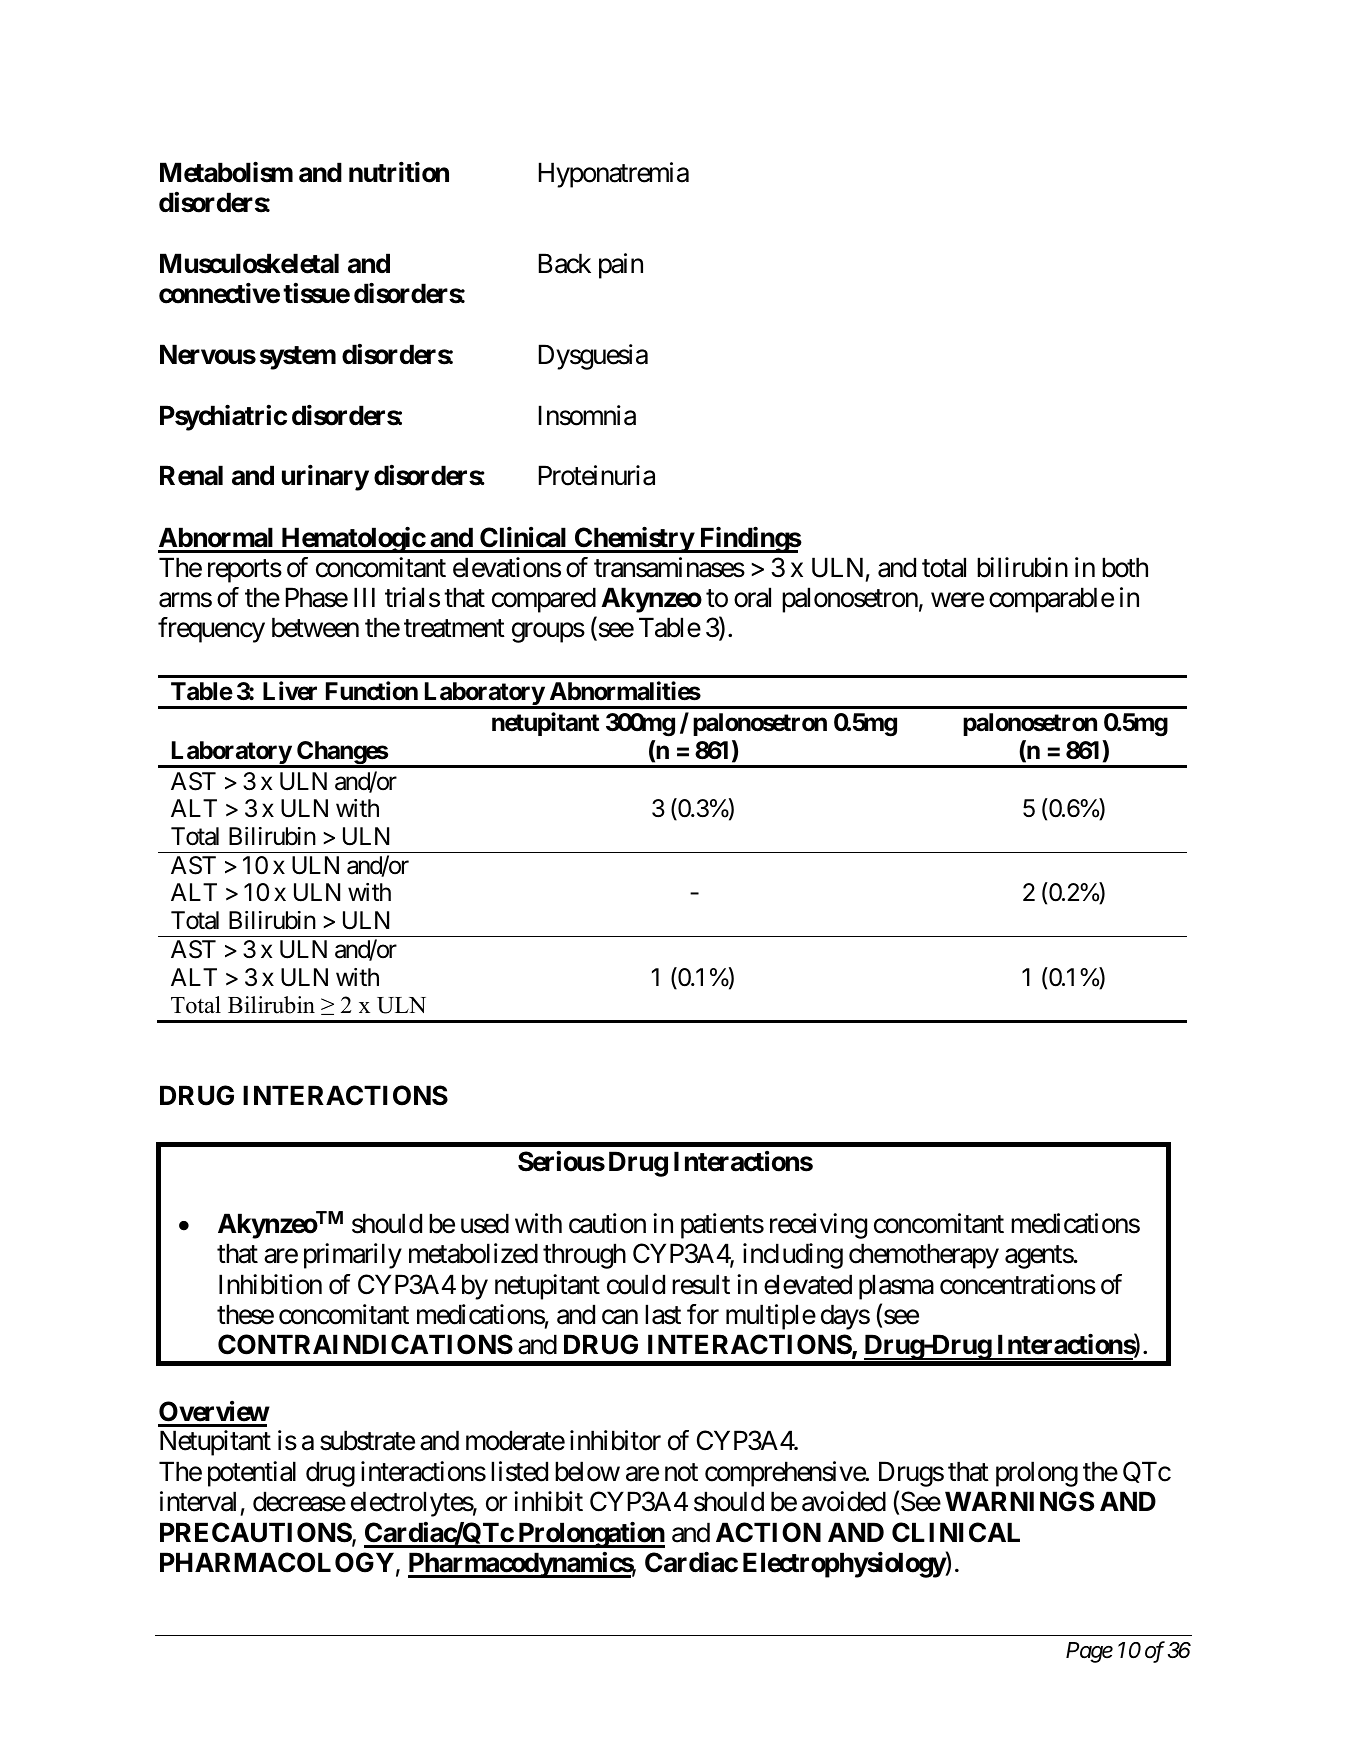 Image resolution: width=1347 pixels, height=1743 pixels. Describe the element at coordinates (752, 597) in the screenshot. I see `oral` at that location.
